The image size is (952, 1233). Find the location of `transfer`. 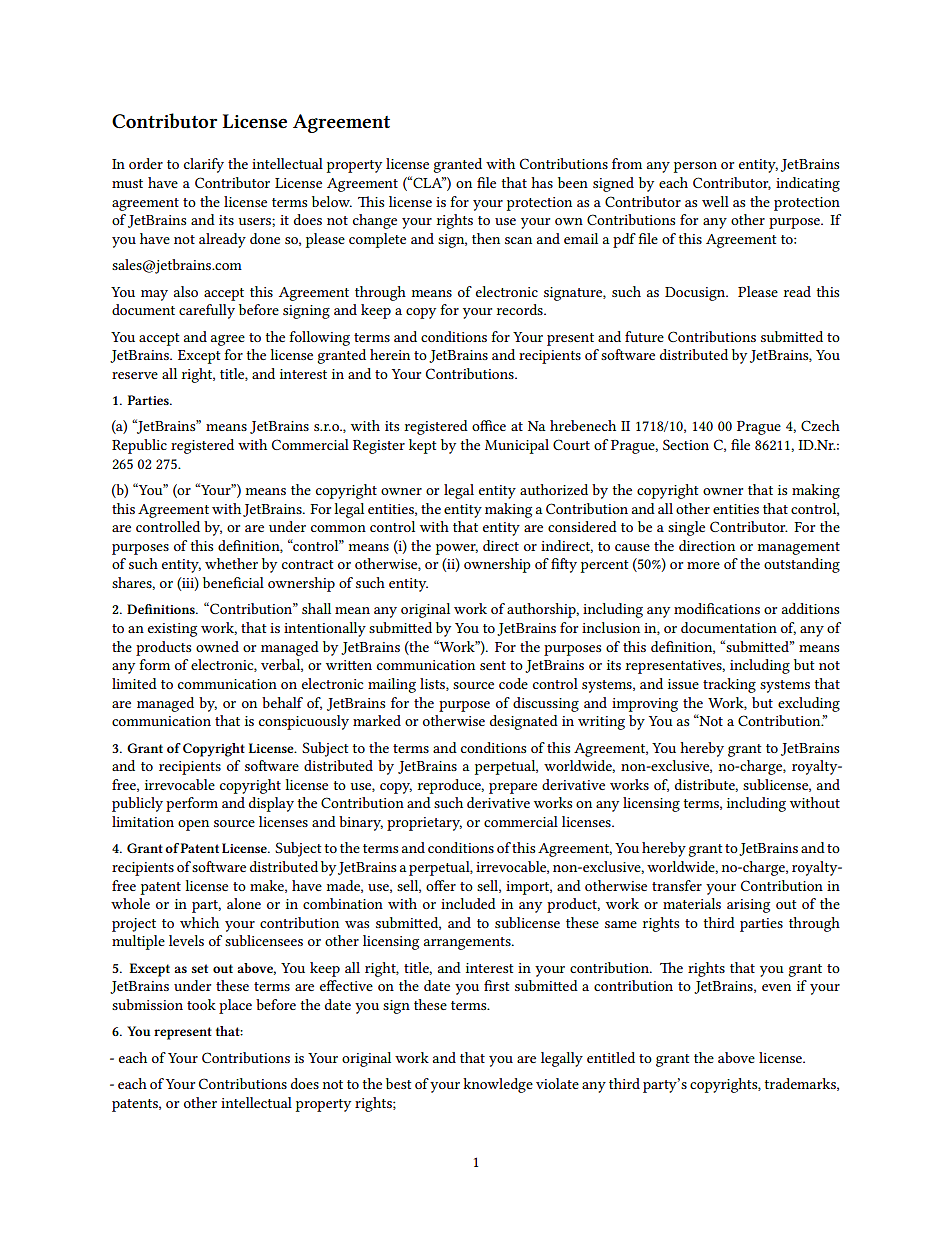

transfer is located at coordinates (677, 885).
